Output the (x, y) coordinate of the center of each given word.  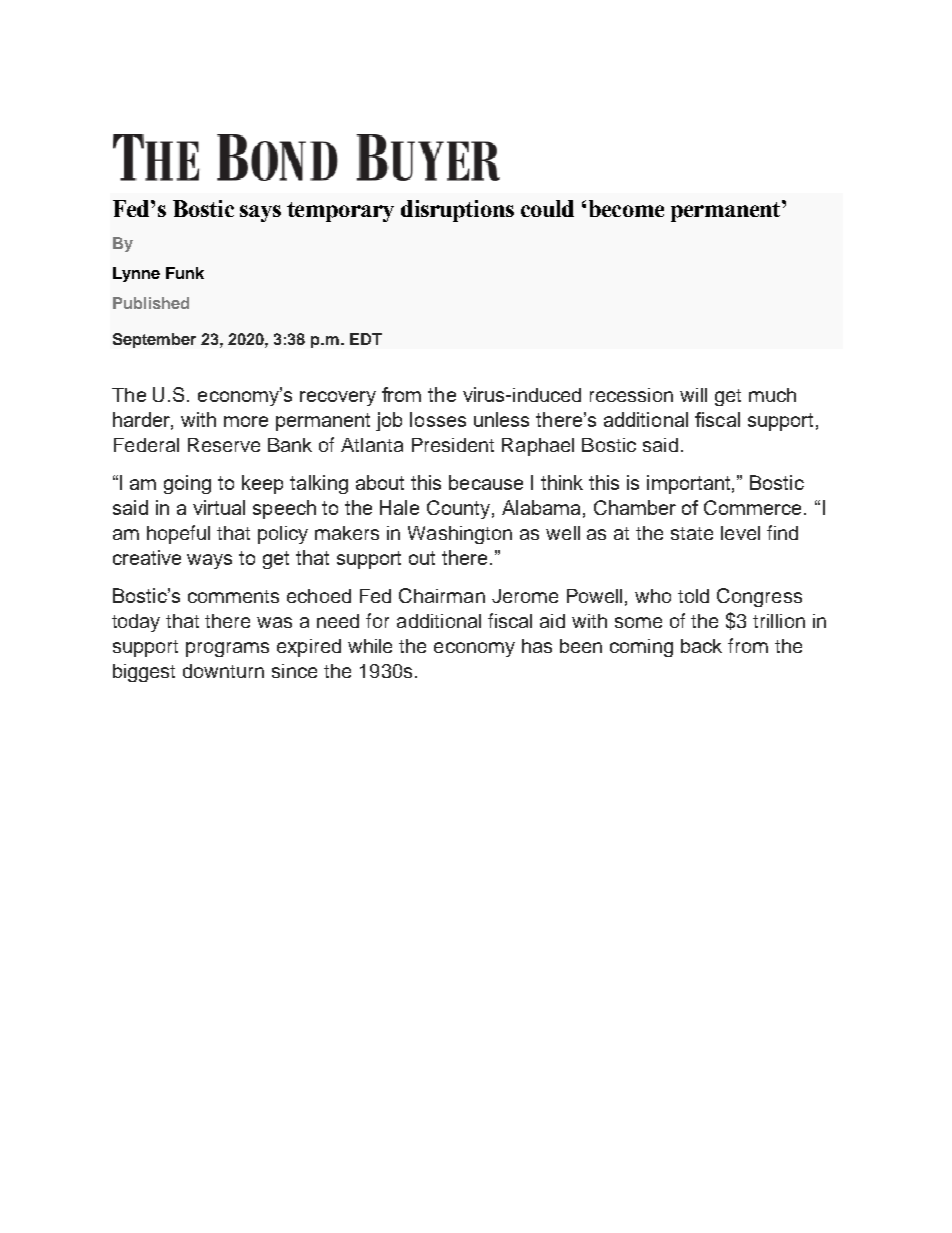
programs (227, 649)
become (626, 208)
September (154, 340)
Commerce (754, 507)
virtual (219, 507)
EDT (366, 339)
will (693, 395)
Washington (460, 535)
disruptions (457, 211)
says (260, 213)
